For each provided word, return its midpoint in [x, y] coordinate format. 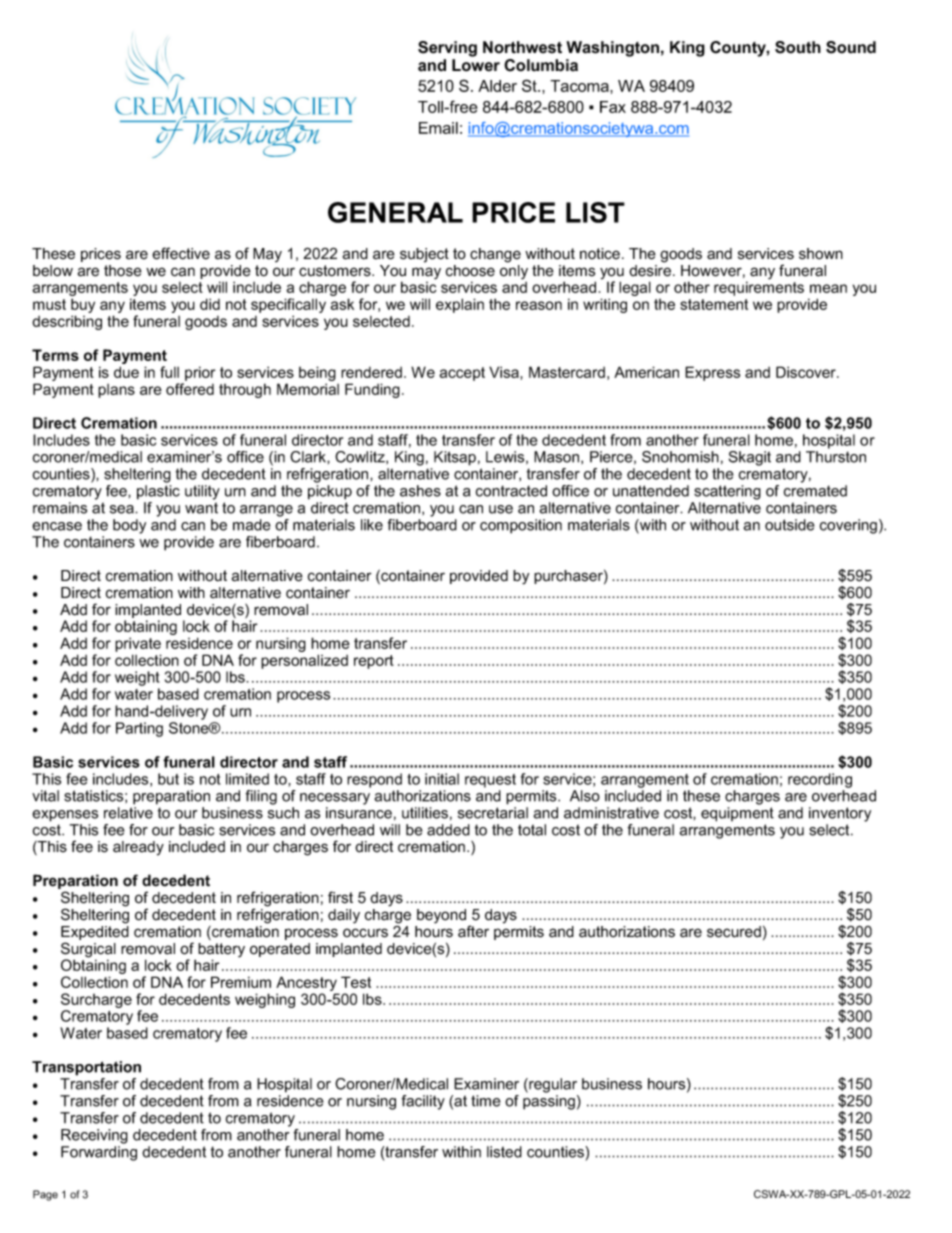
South [798, 47]
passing [549, 1102]
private [138, 644]
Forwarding [99, 1153]
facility [423, 1102]
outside [790, 525]
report [374, 662]
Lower [476, 65]
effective [181, 253]
